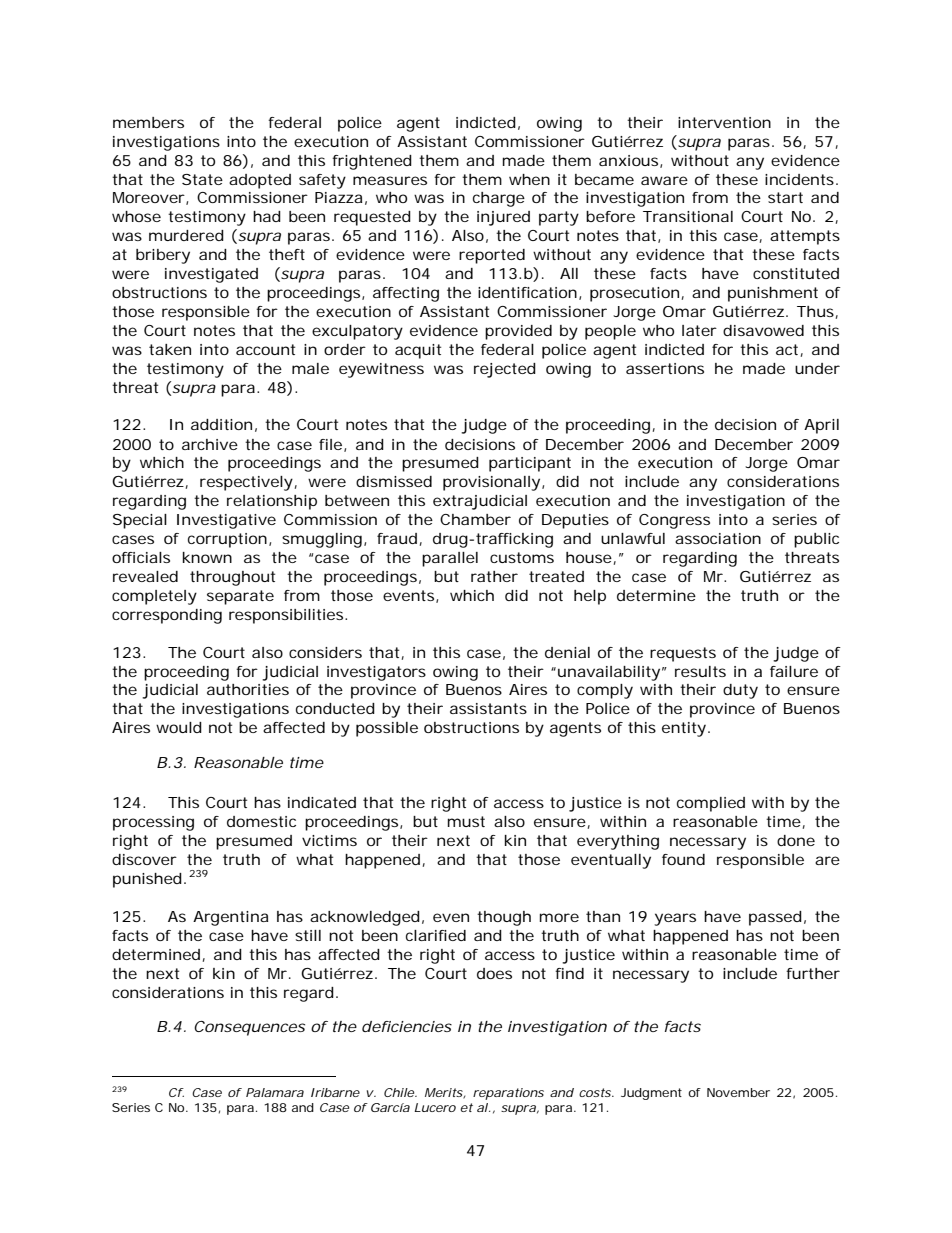  I want to click on State, so click(202, 179).
